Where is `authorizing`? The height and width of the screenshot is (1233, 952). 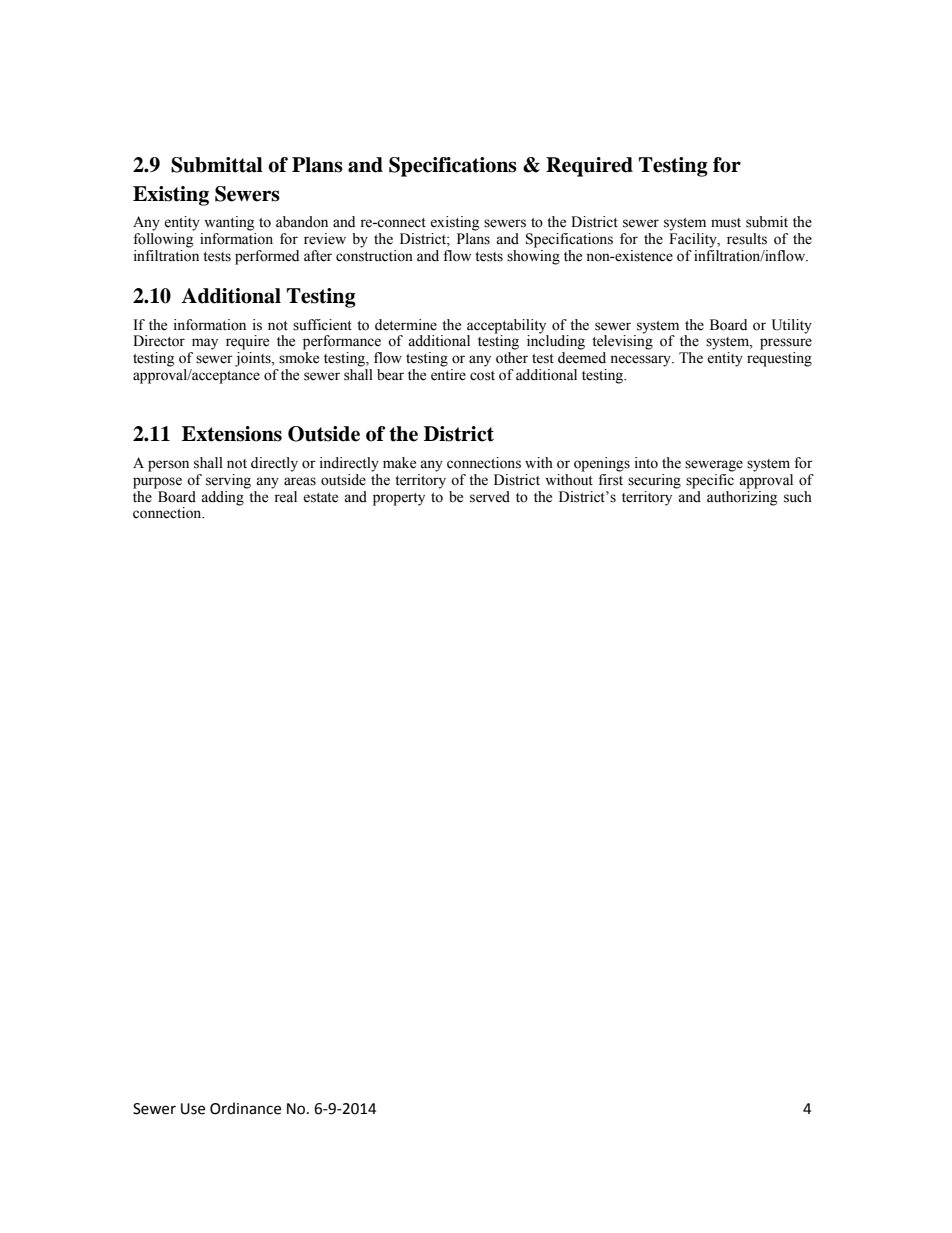
authorizing is located at coordinates (742, 497).
